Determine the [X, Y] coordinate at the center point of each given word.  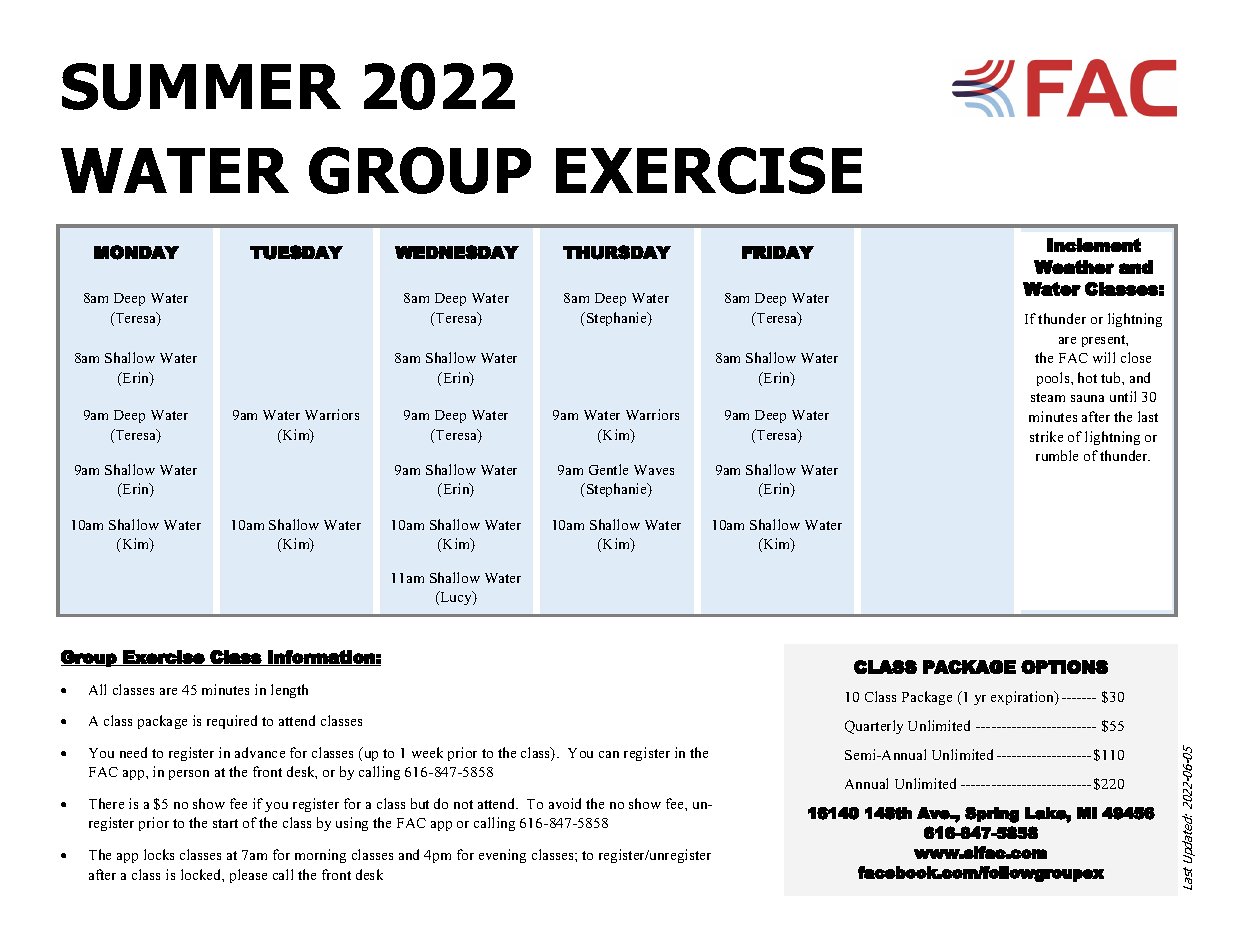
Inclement [1094, 245]
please [248, 876]
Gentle [608, 469]
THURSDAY [617, 252]
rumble [1057, 455]
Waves [654, 470]
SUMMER [201, 86]
